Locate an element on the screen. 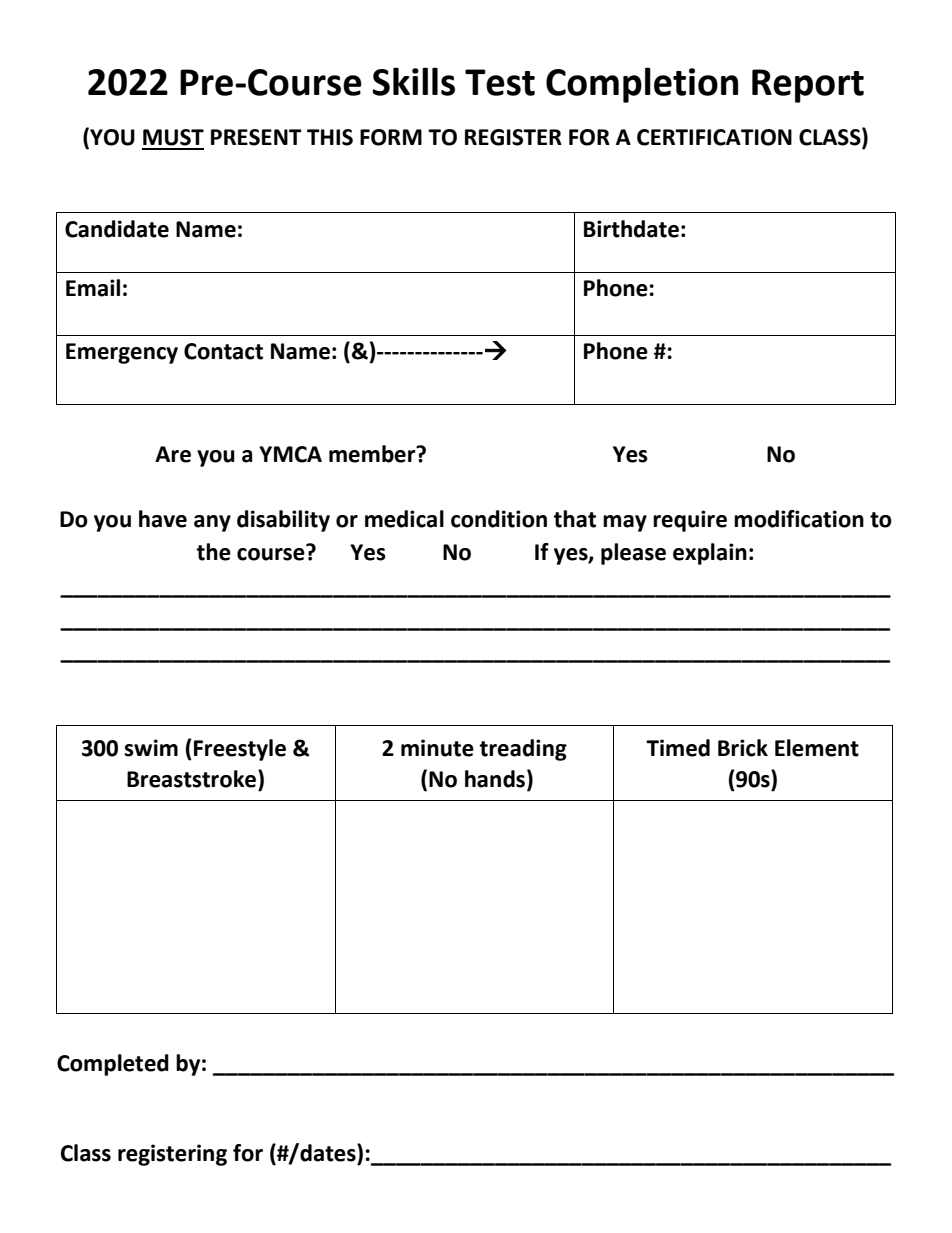 The height and width of the screenshot is (1233, 952). CERTIFICATION is located at coordinates (714, 137).
